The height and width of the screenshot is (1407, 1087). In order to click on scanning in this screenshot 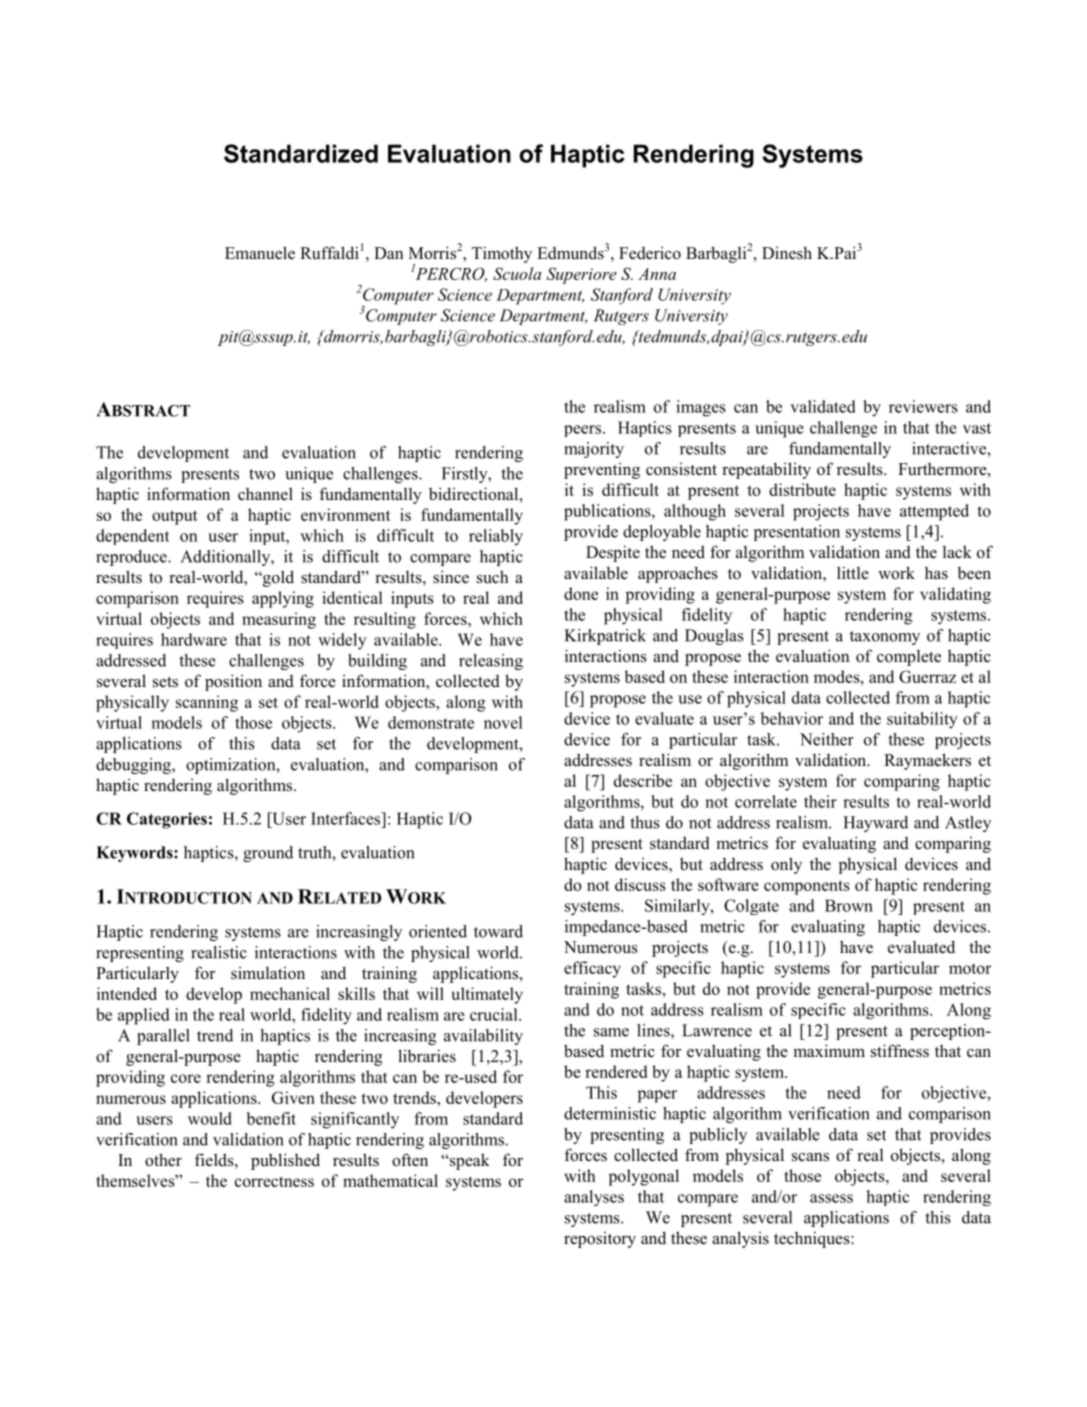, I will do `click(207, 703)`.
